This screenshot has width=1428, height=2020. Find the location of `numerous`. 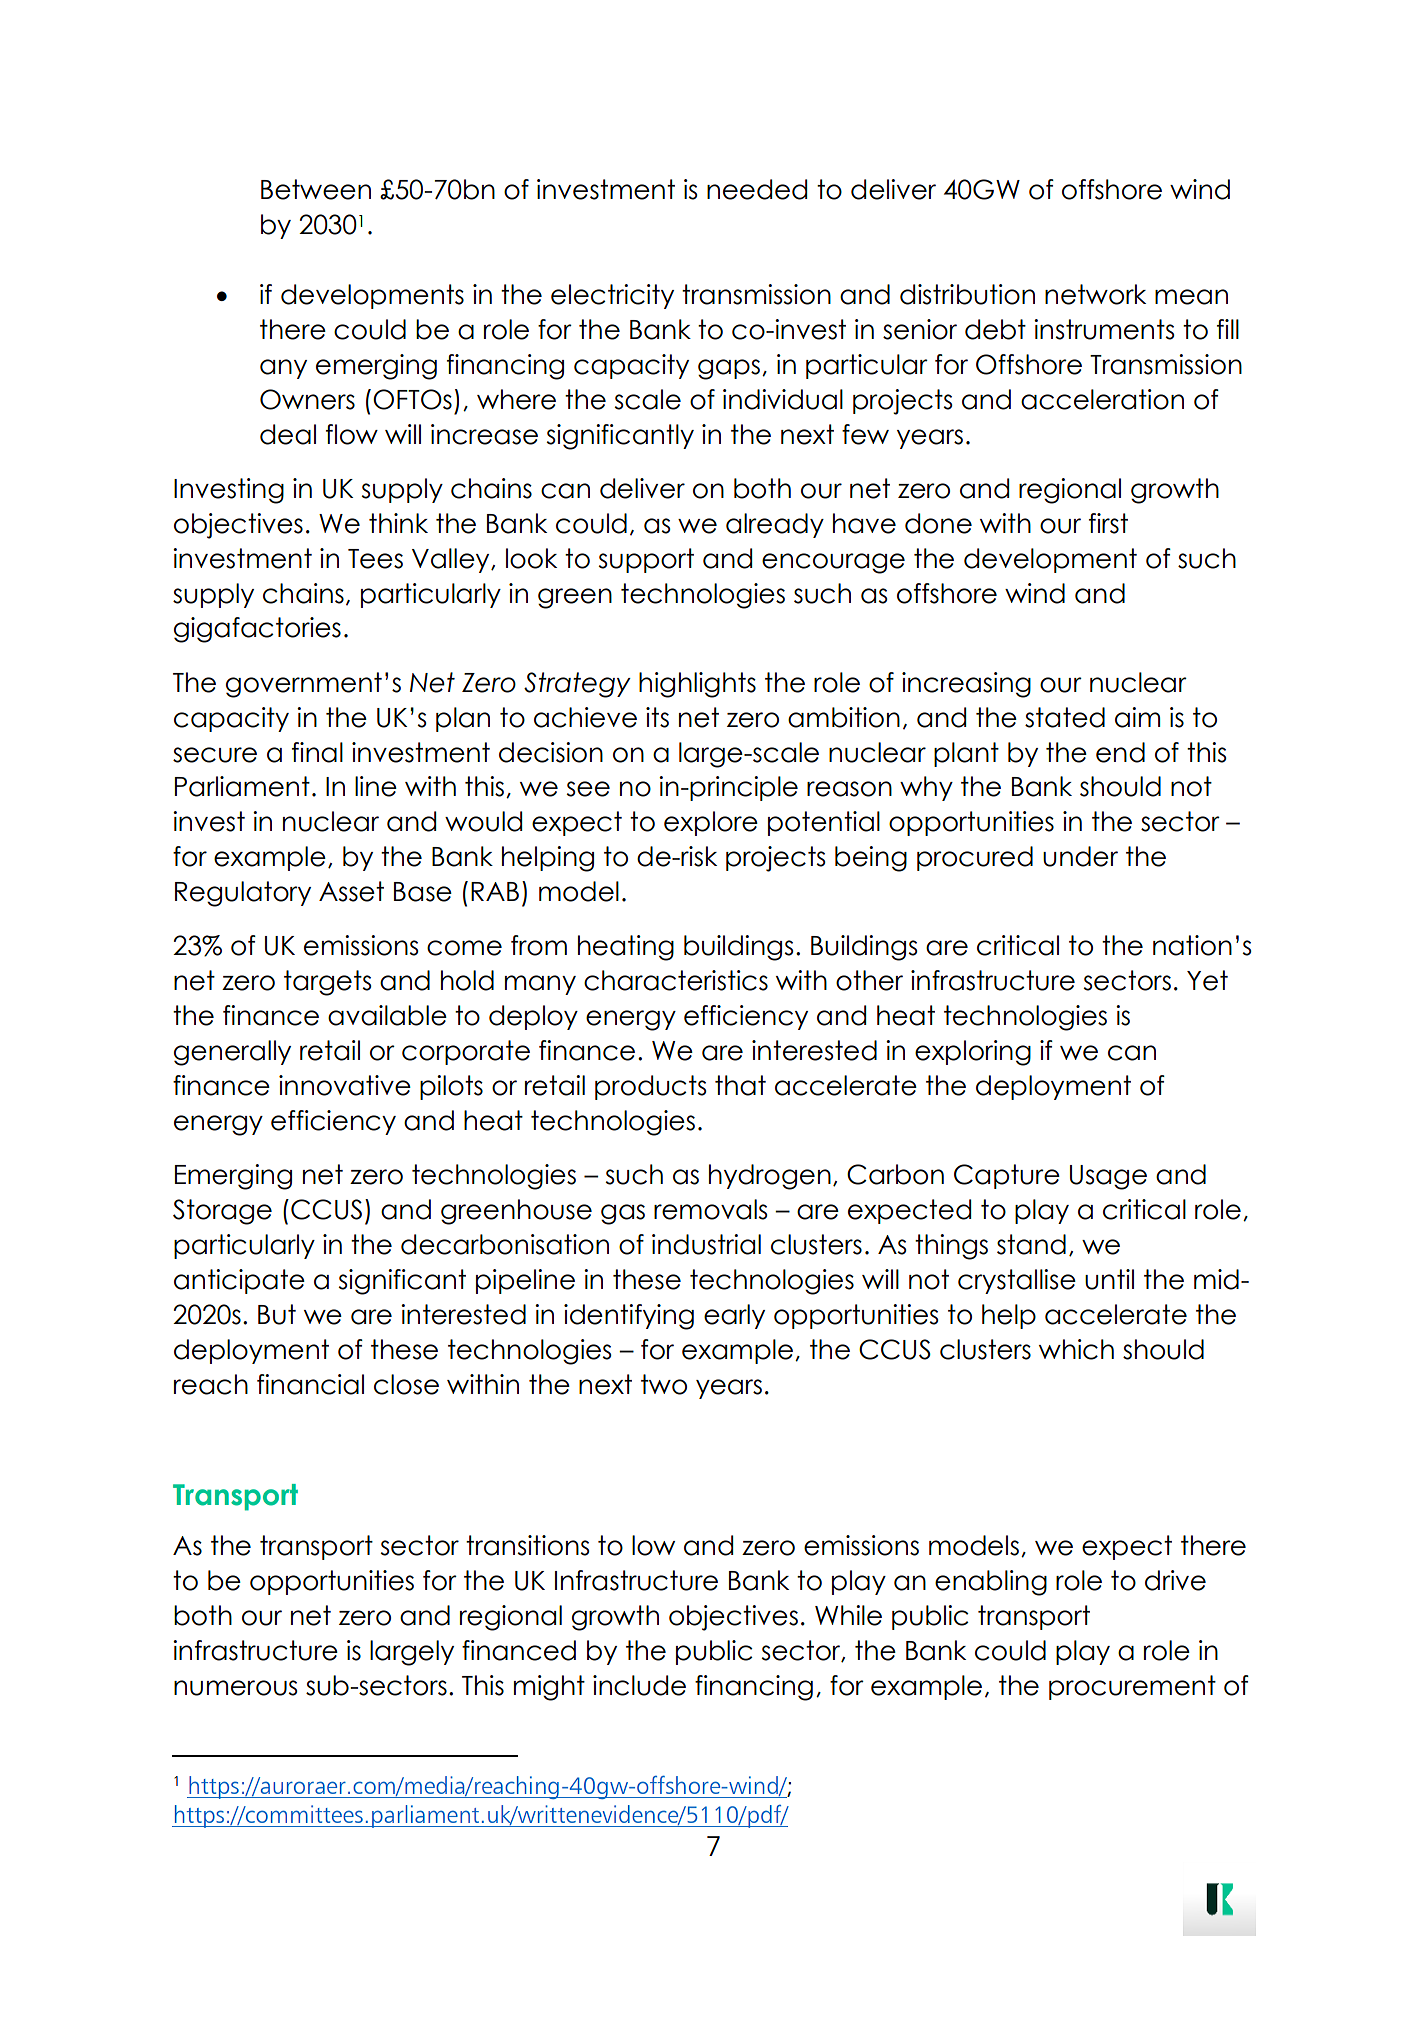

numerous is located at coordinates (236, 1688).
